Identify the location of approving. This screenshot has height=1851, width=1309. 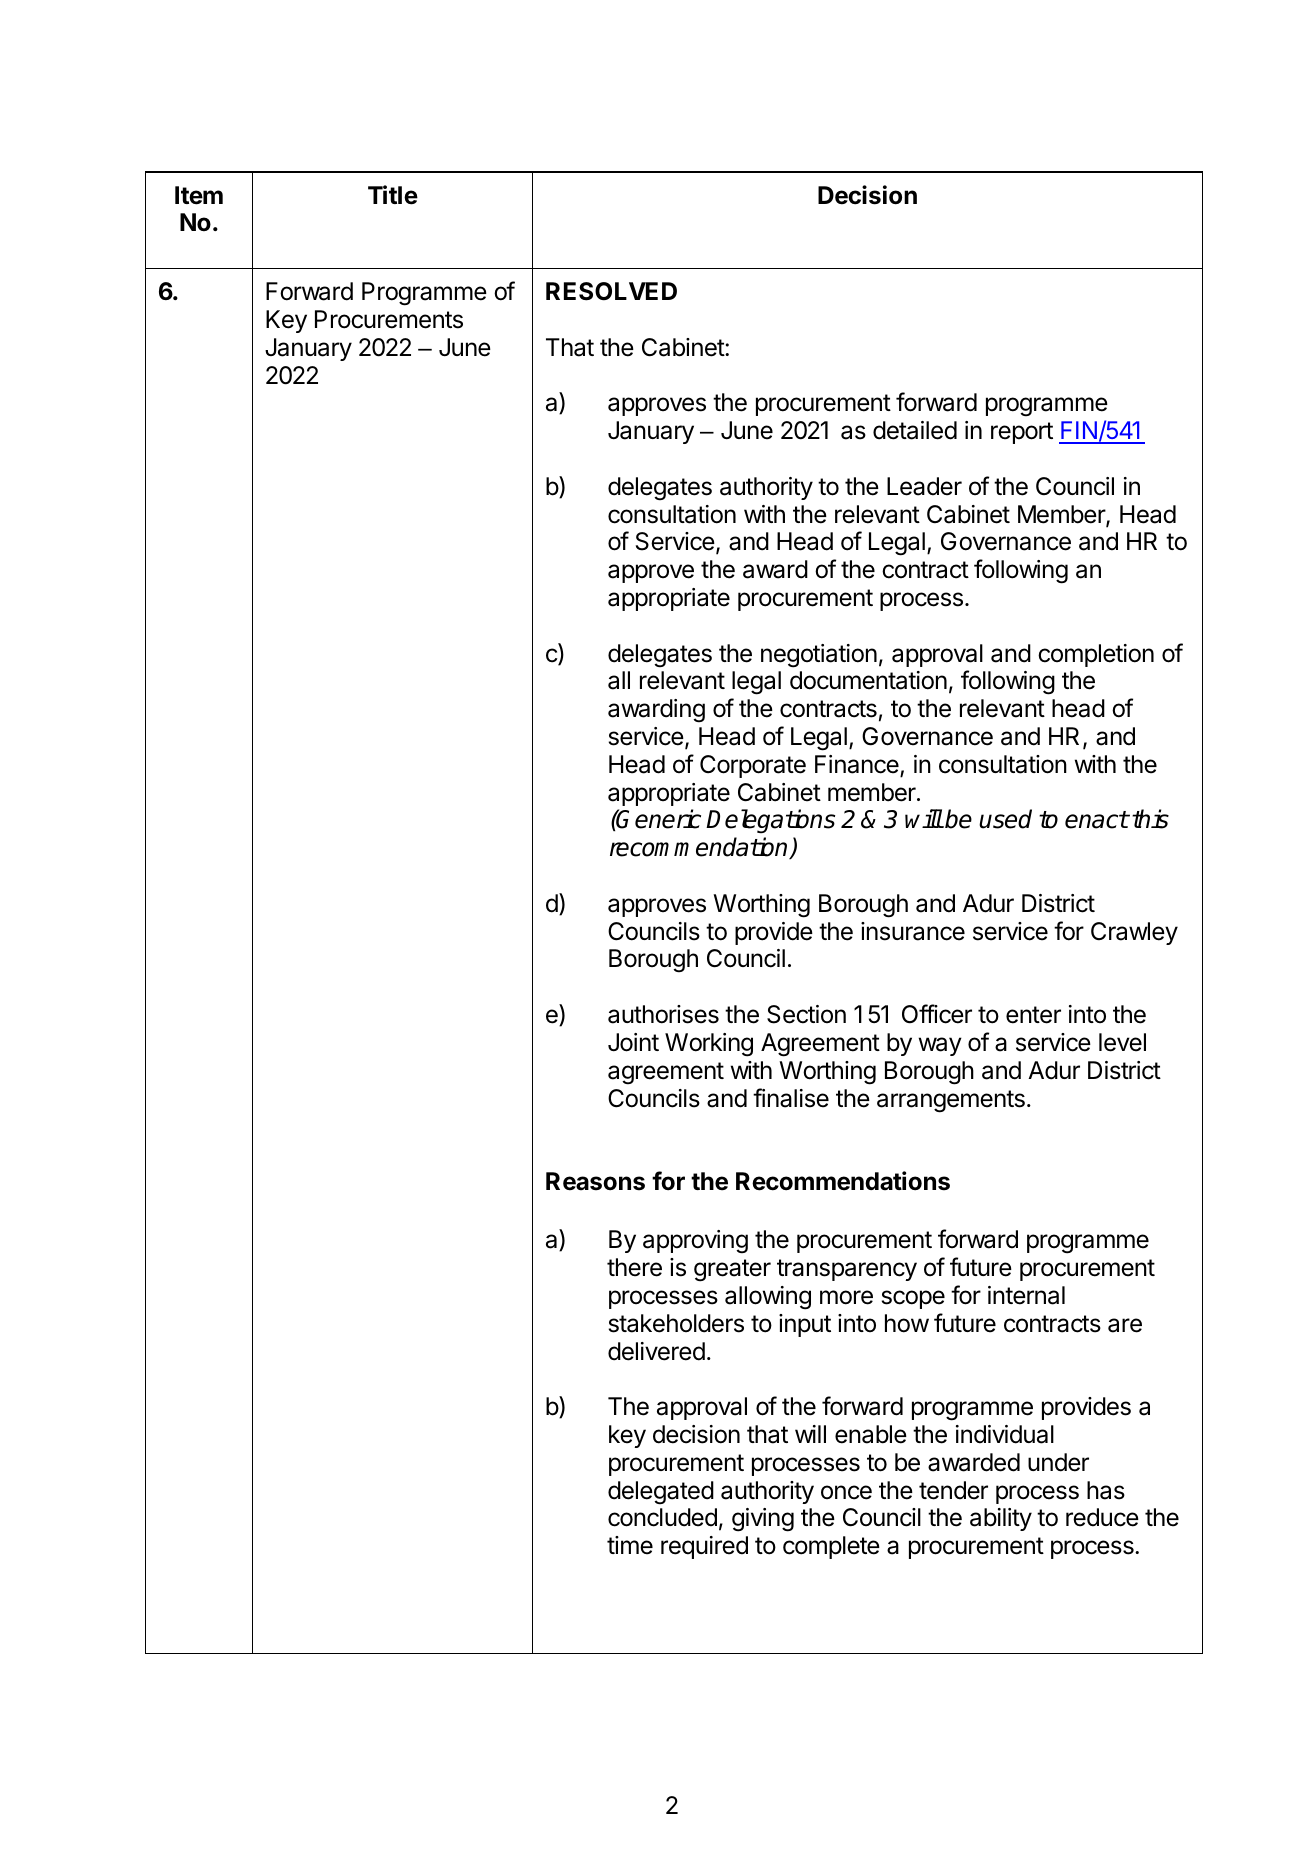
(695, 1242).
